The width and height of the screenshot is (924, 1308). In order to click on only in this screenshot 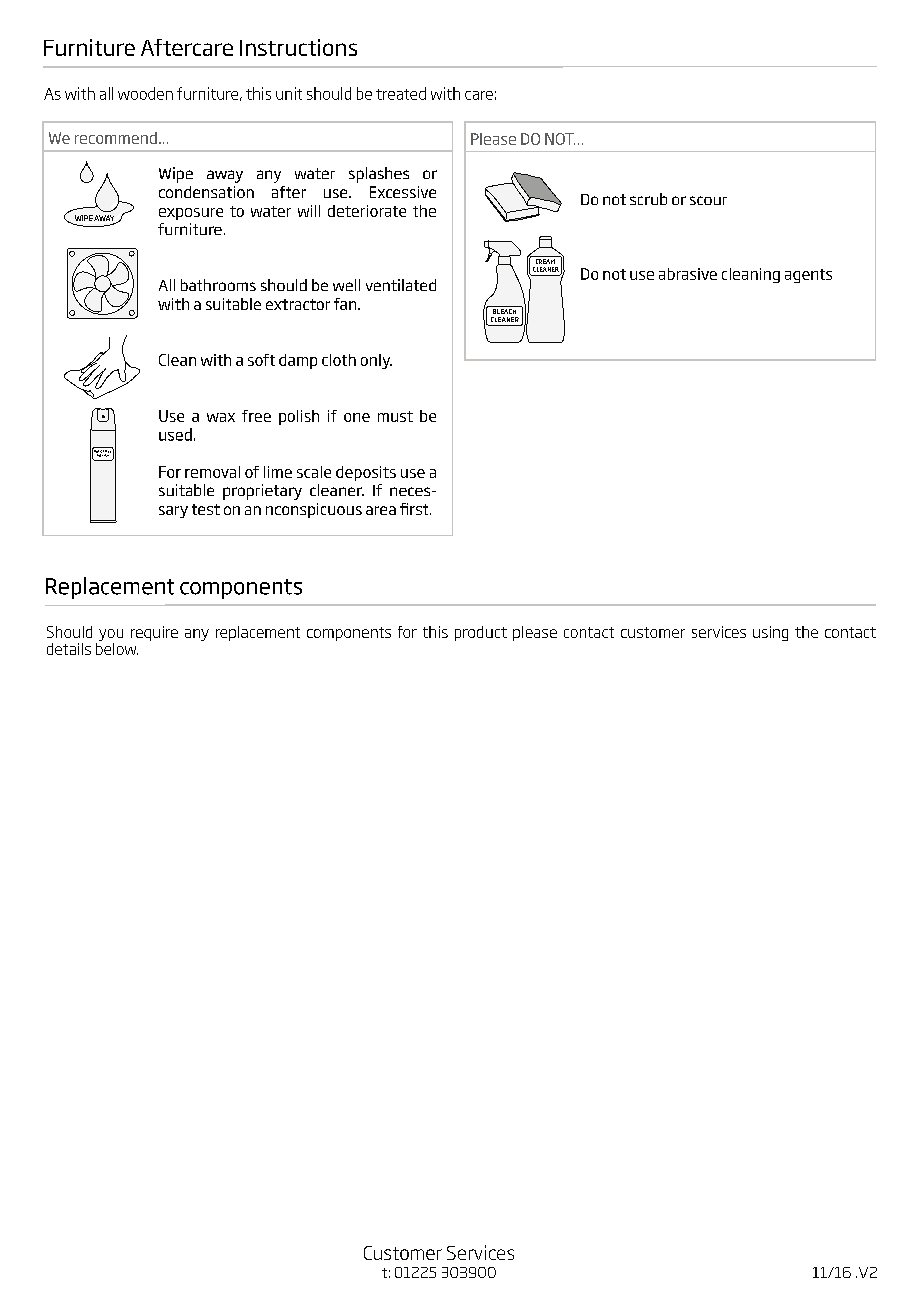, I will do `click(376, 361)`.
